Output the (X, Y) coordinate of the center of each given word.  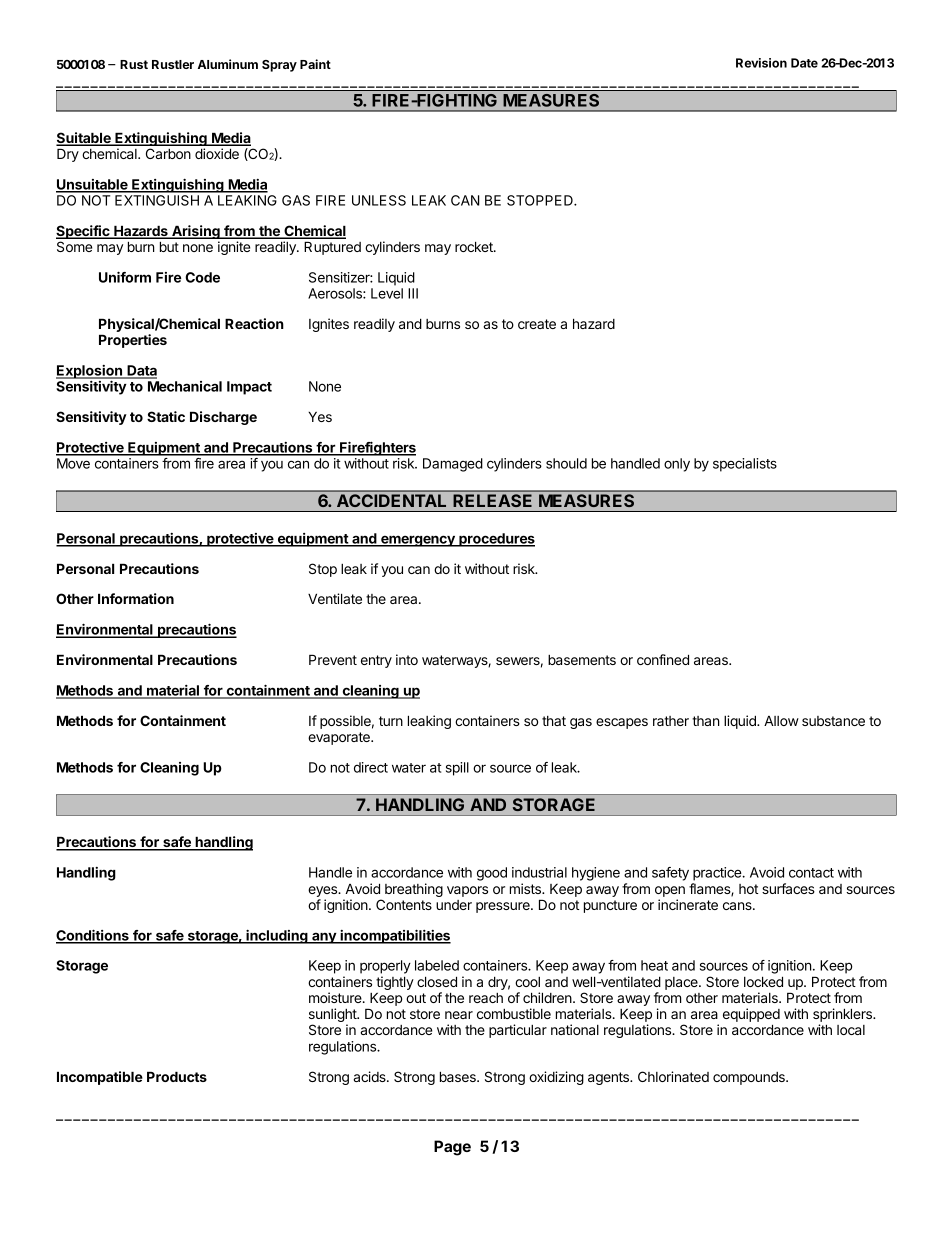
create (537, 324)
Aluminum (228, 64)
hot (748, 889)
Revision (761, 63)
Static (166, 416)
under (454, 905)
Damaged (453, 465)
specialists (745, 465)
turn (391, 721)
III (413, 293)
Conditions (93, 936)
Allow (781, 721)
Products (177, 1076)
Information (136, 598)
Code (202, 277)
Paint (315, 64)
